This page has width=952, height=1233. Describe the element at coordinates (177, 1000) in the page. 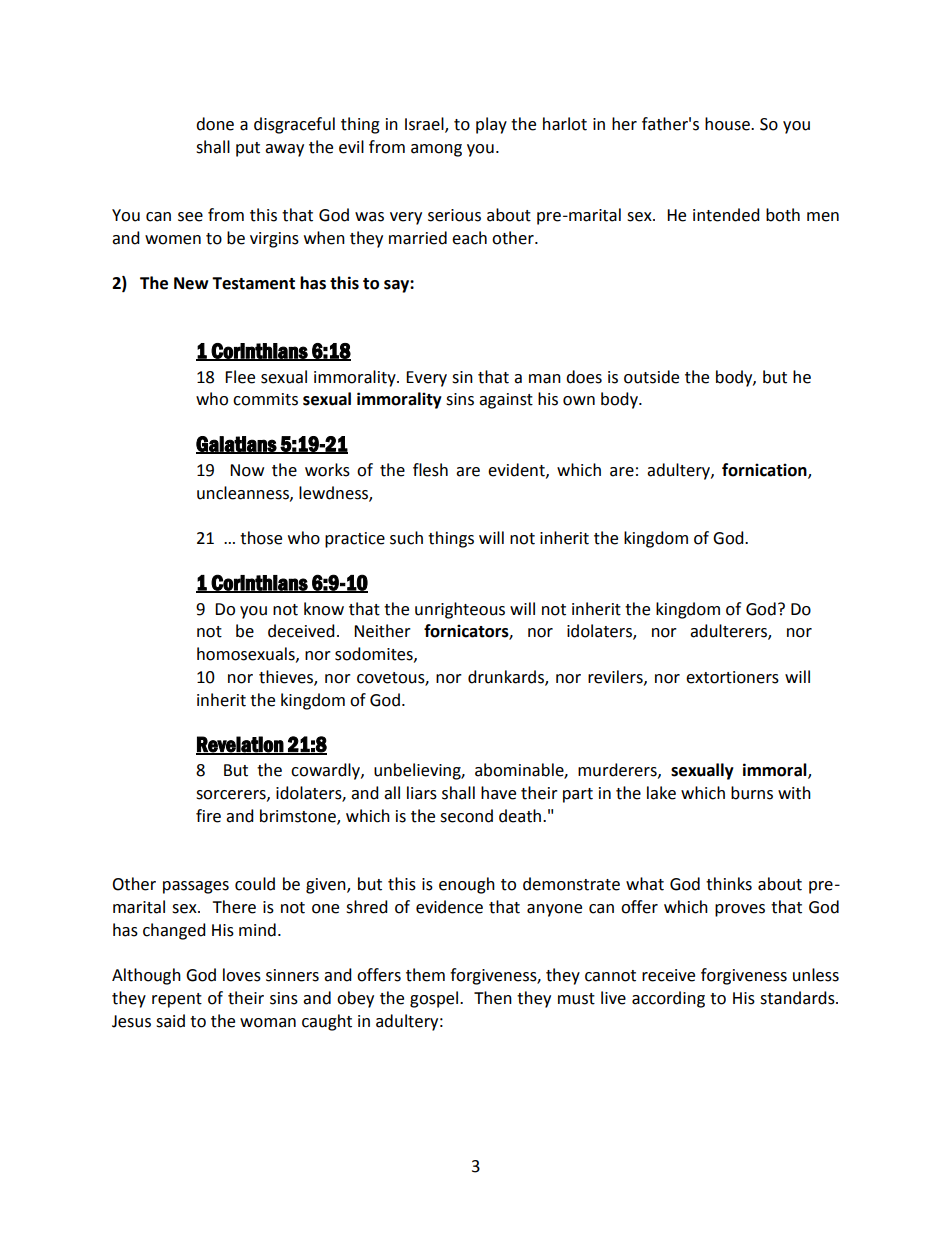

I see `repent` at that location.
